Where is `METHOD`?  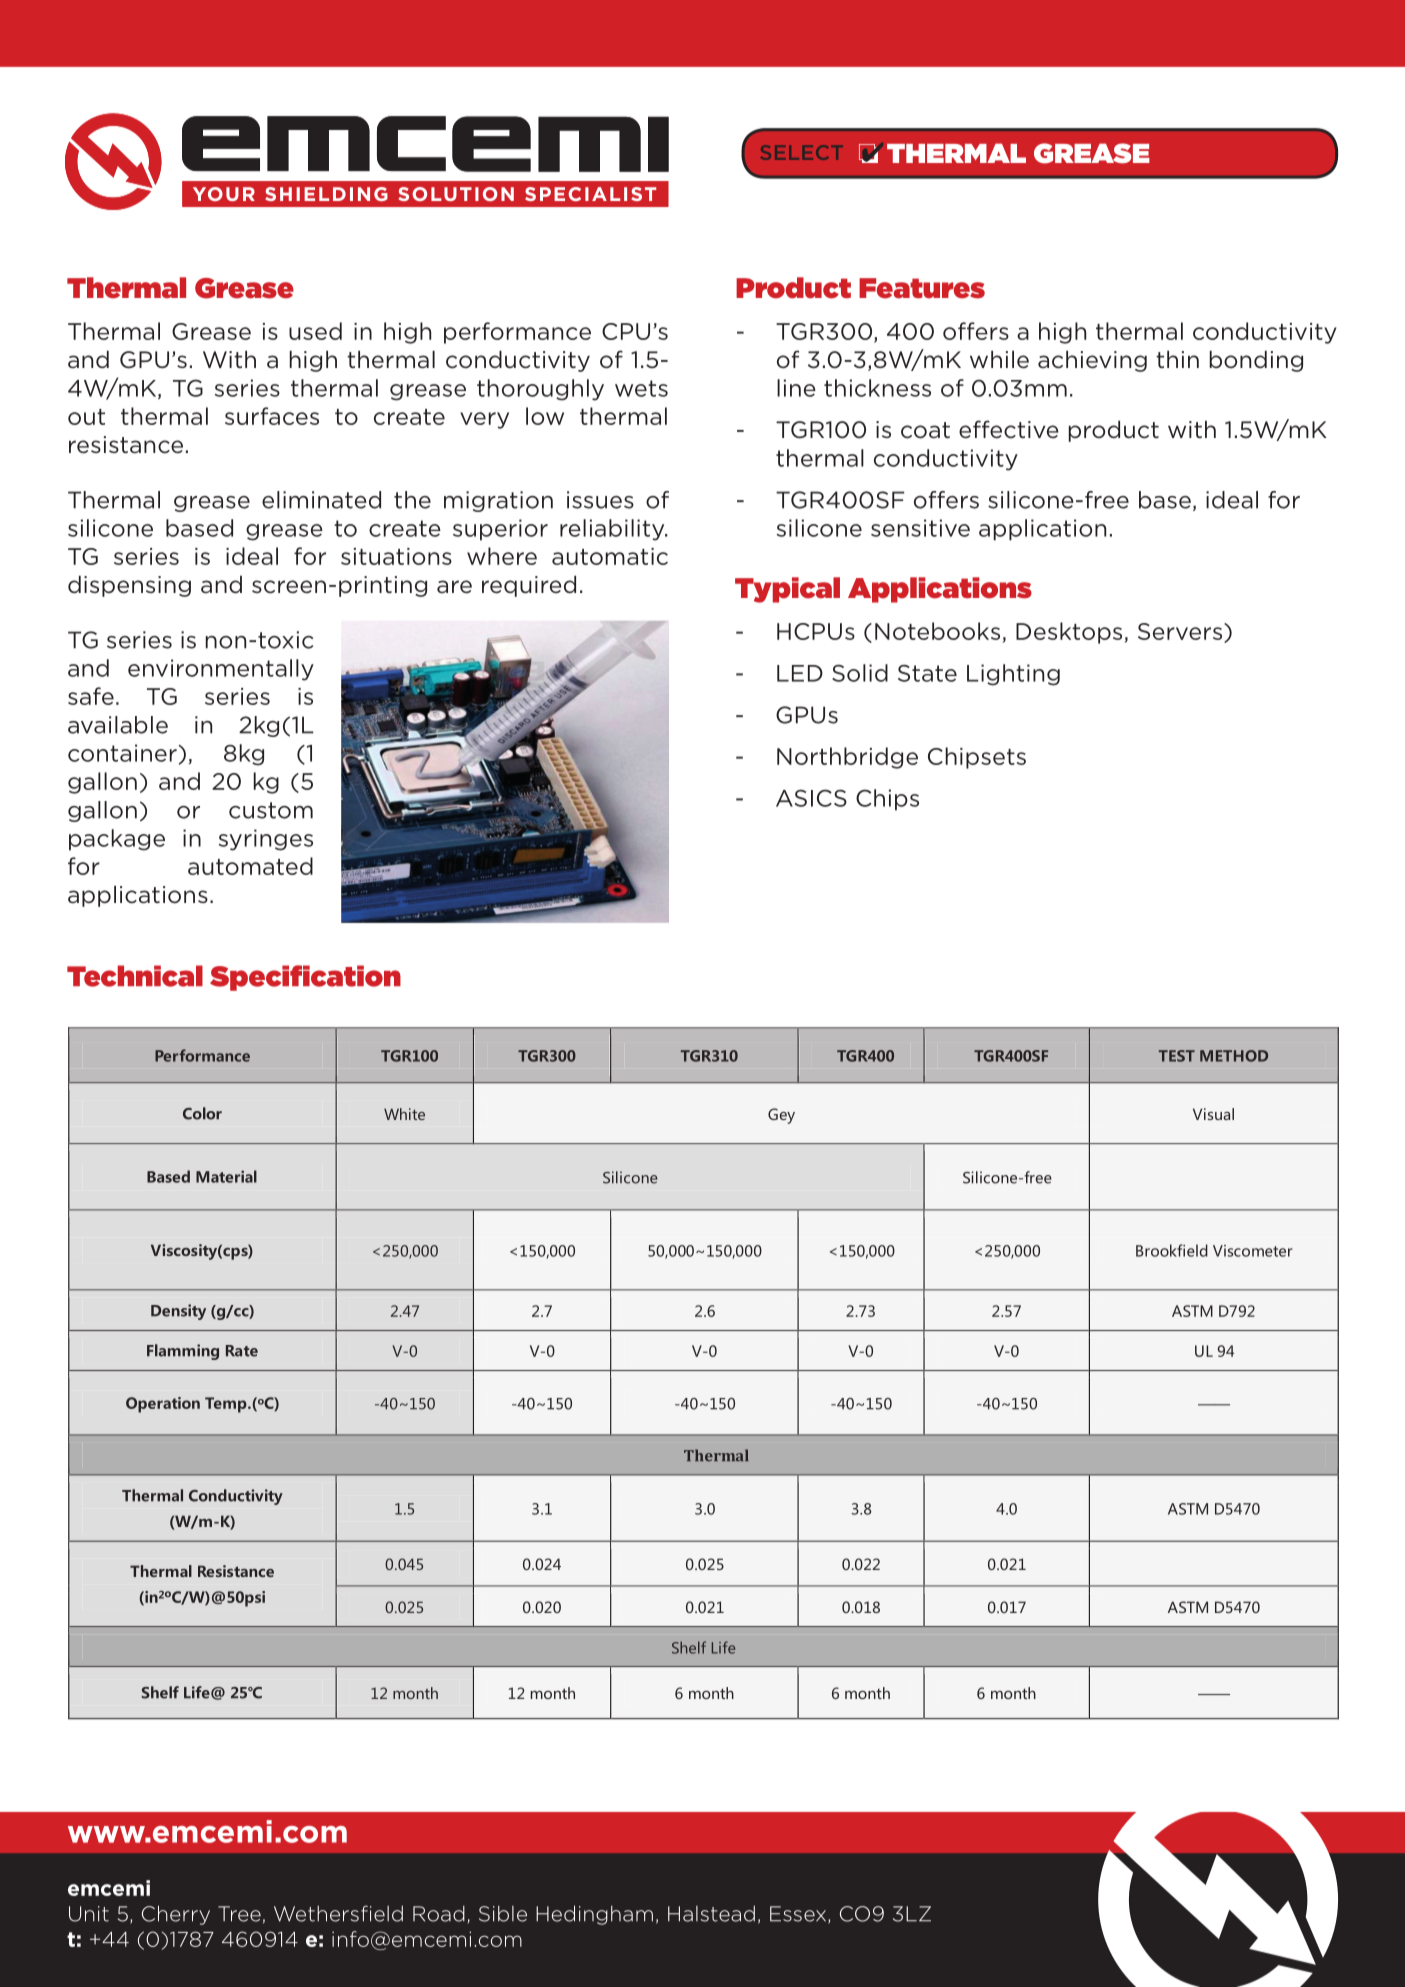
METHOD is located at coordinates (1234, 1056).
